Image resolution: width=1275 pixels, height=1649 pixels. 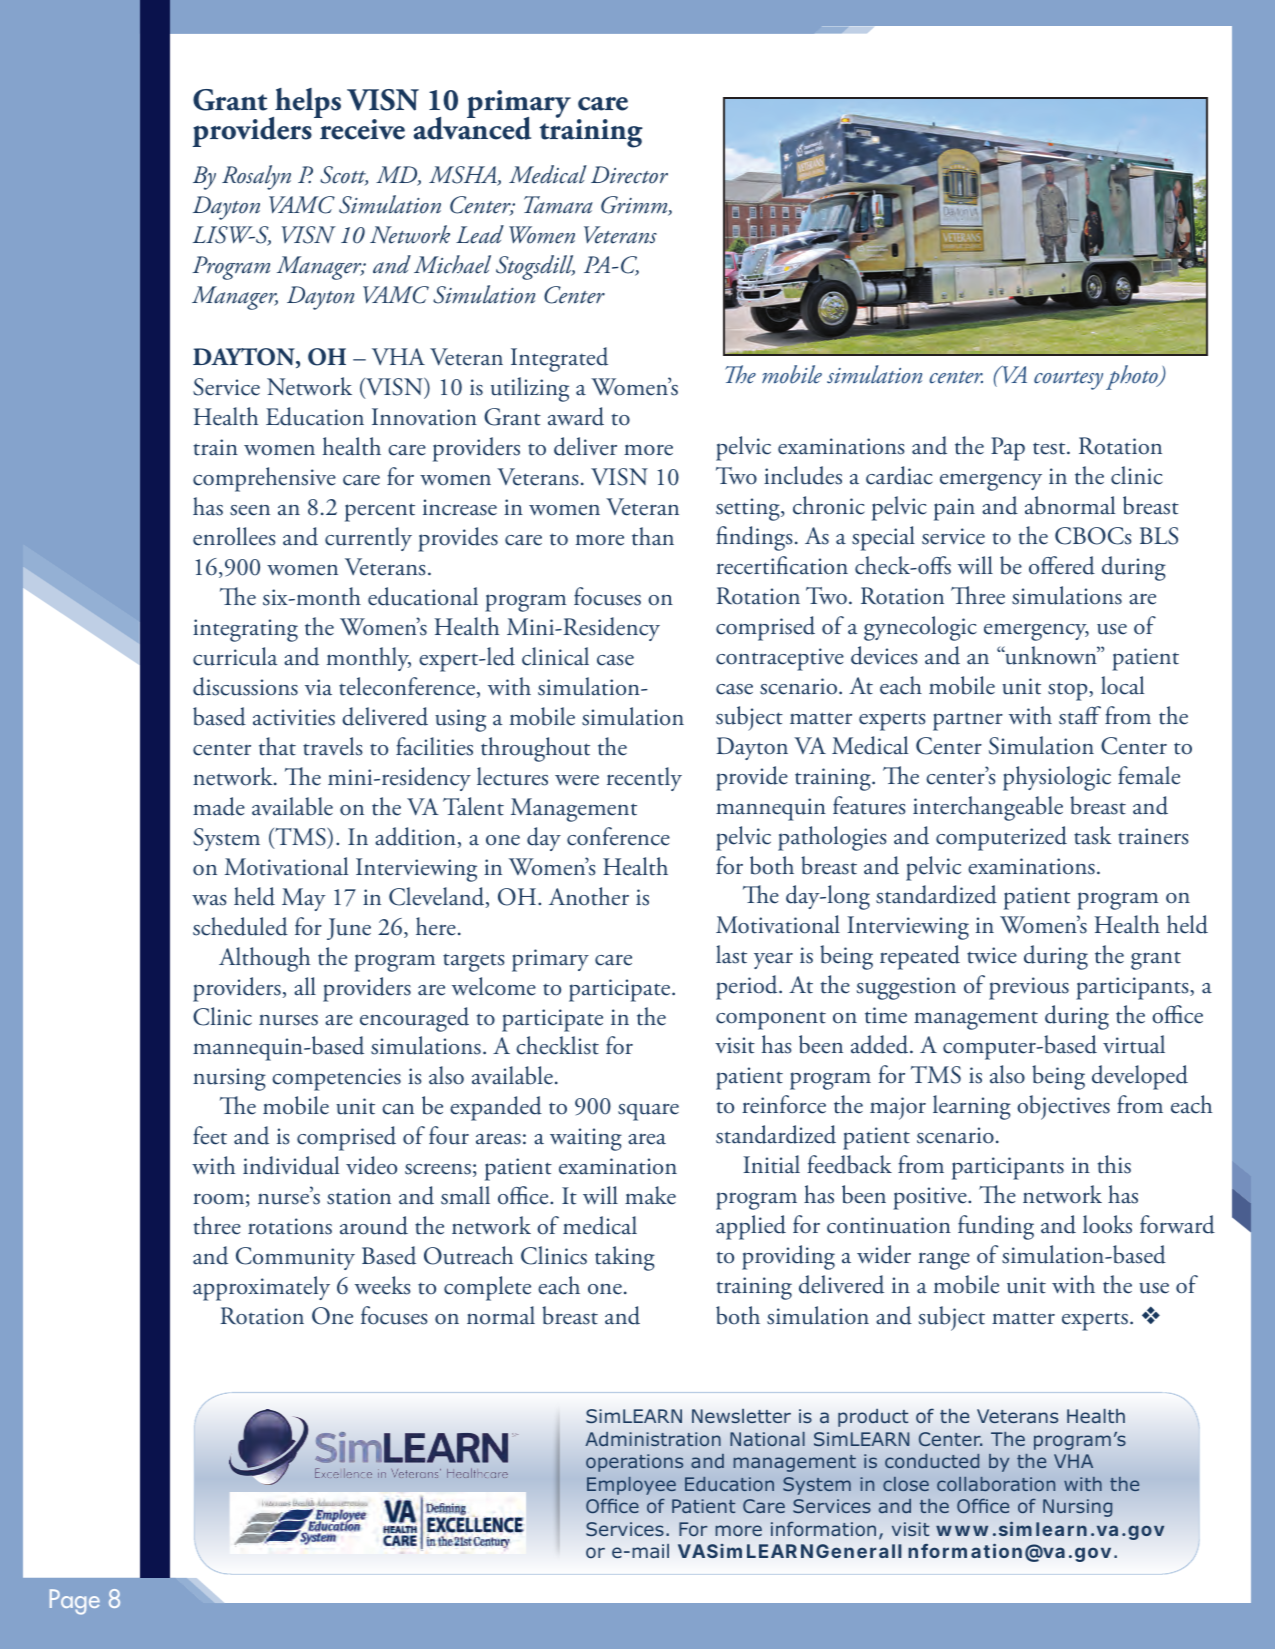 What do you see at coordinates (625, 1258) in the screenshot?
I see `taking` at bounding box center [625, 1258].
